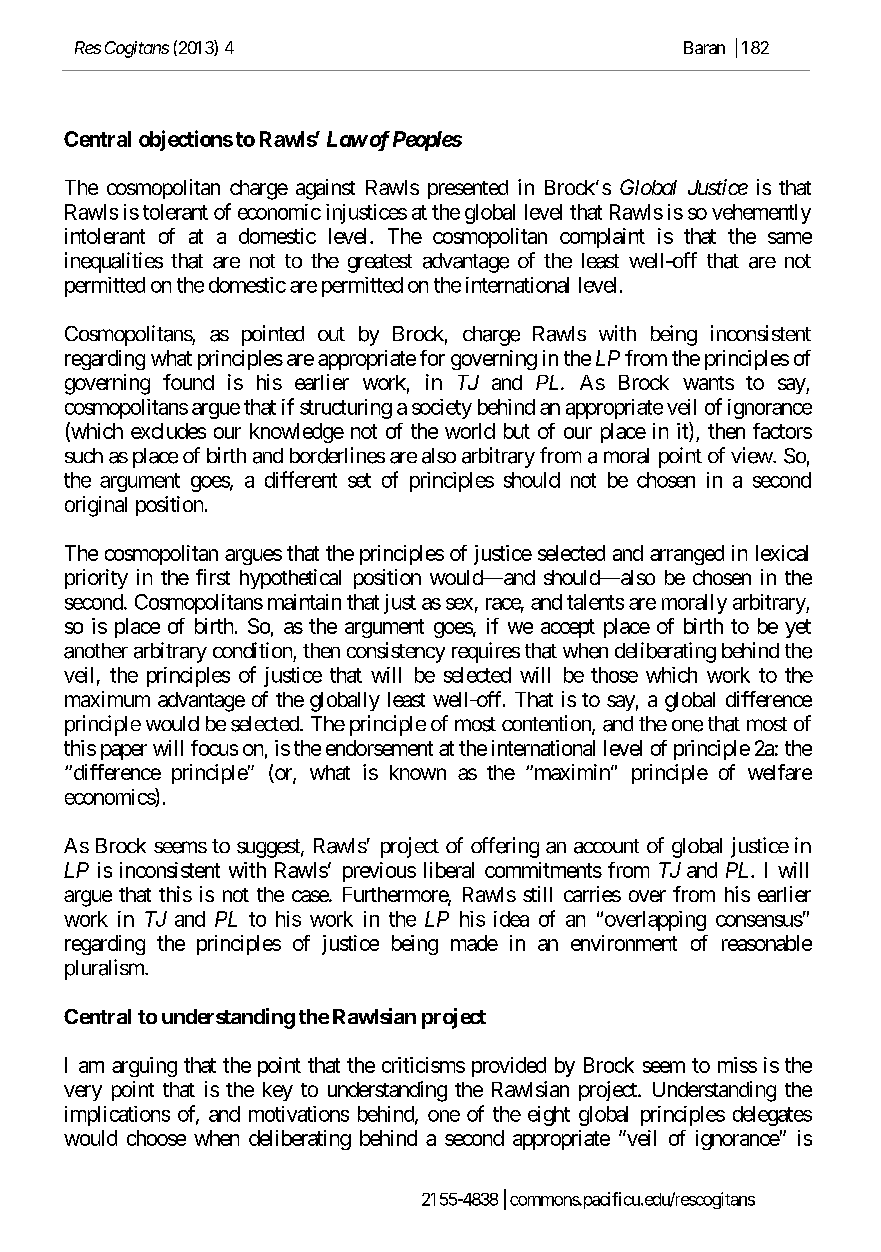  Describe the element at coordinates (687, 555) in the screenshot. I see `arranged` at that location.
